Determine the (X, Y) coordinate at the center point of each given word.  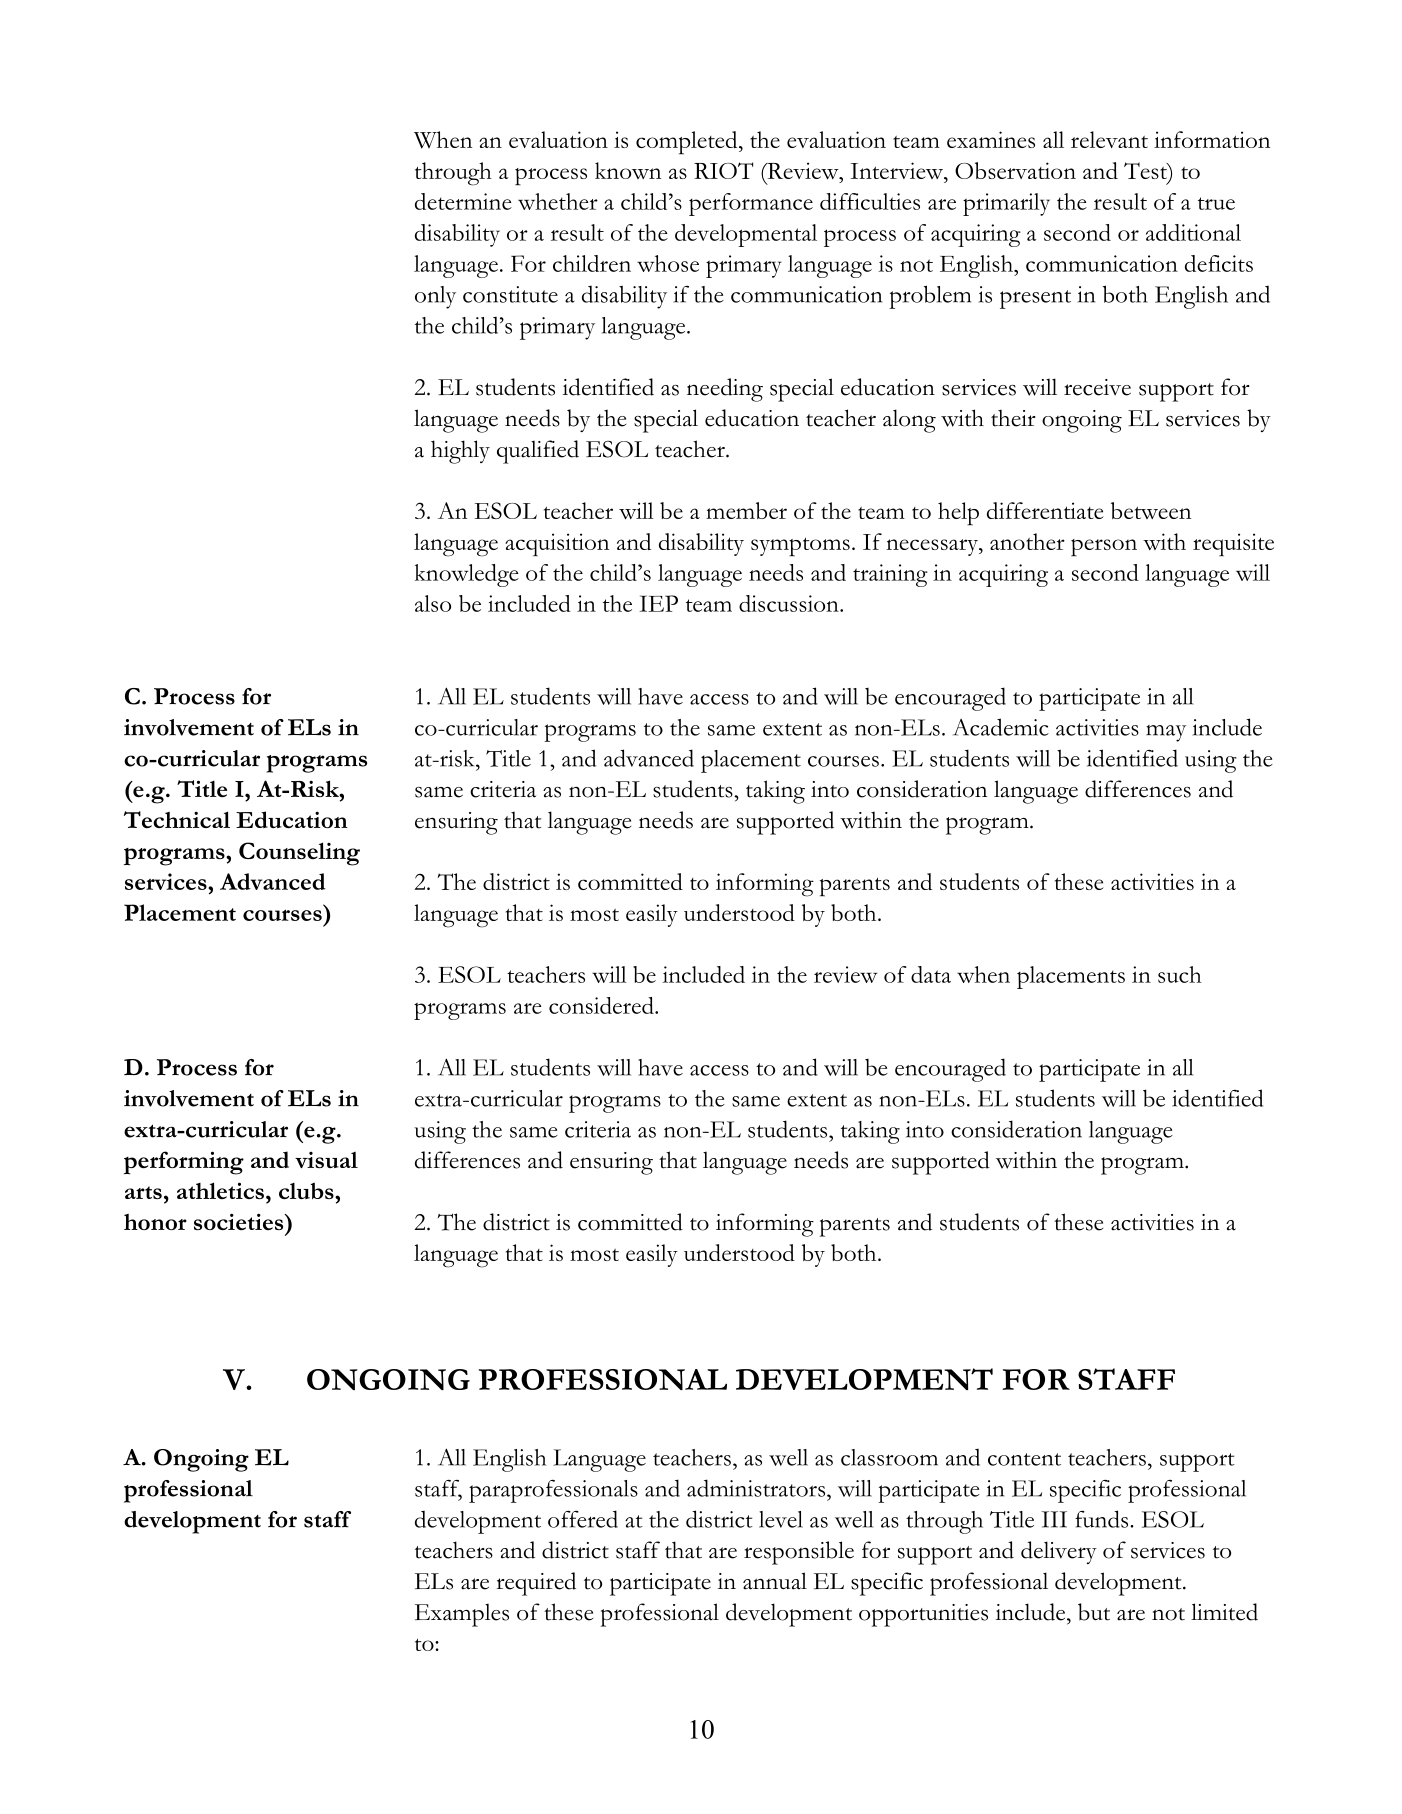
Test (1146, 170)
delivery (1059, 1552)
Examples (462, 1615)
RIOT (723, 170)
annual (775, 1581)
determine (463, 201)
